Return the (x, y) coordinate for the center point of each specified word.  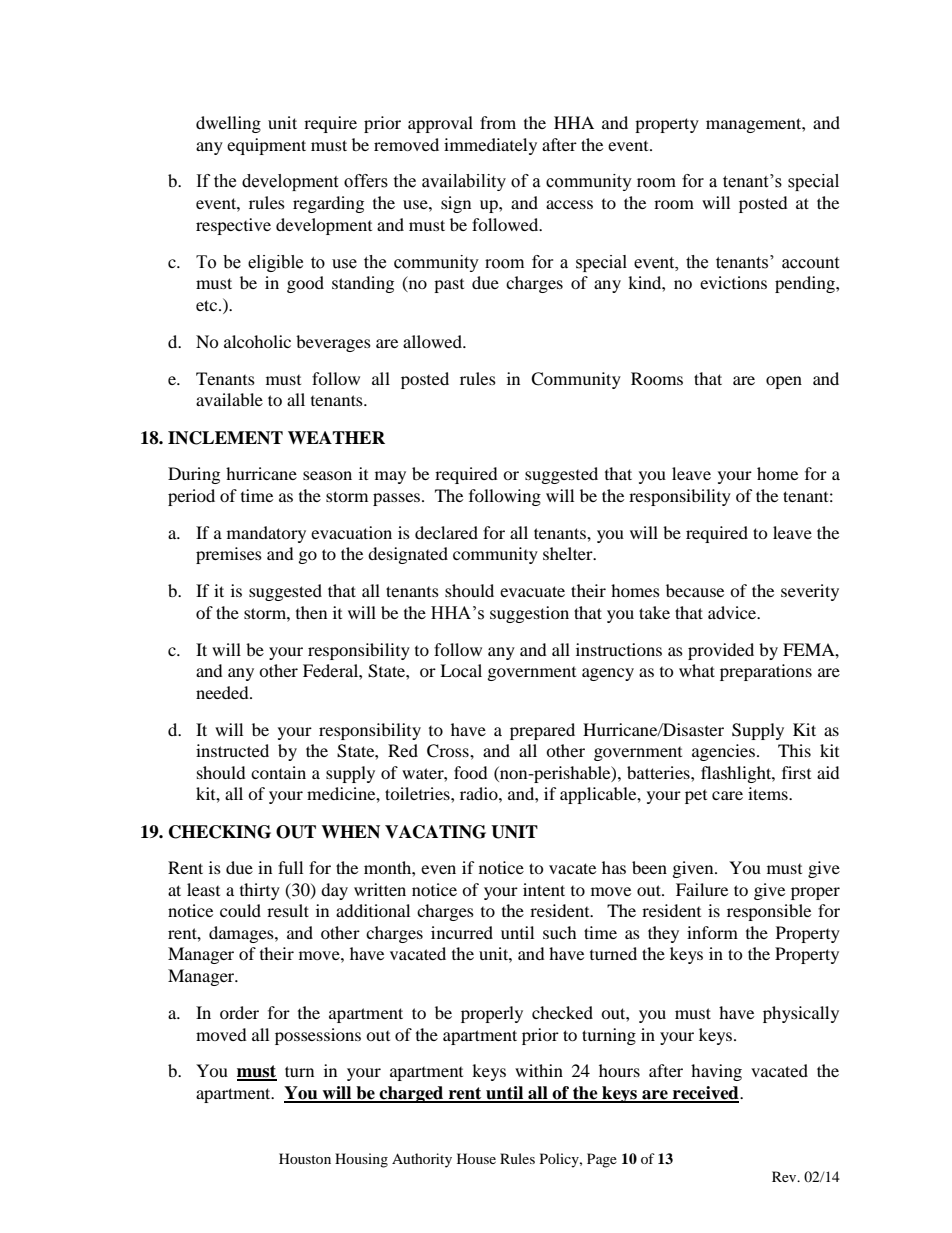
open (784, 382)
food (471, 772)
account (810, 263)
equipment (266, 146)
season (327, 475)
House (476, 1158)
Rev (785, 1176)
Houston (305, 1158)
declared (446, 532)
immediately (490, 146)
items (769, 793)
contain (278, 772)
